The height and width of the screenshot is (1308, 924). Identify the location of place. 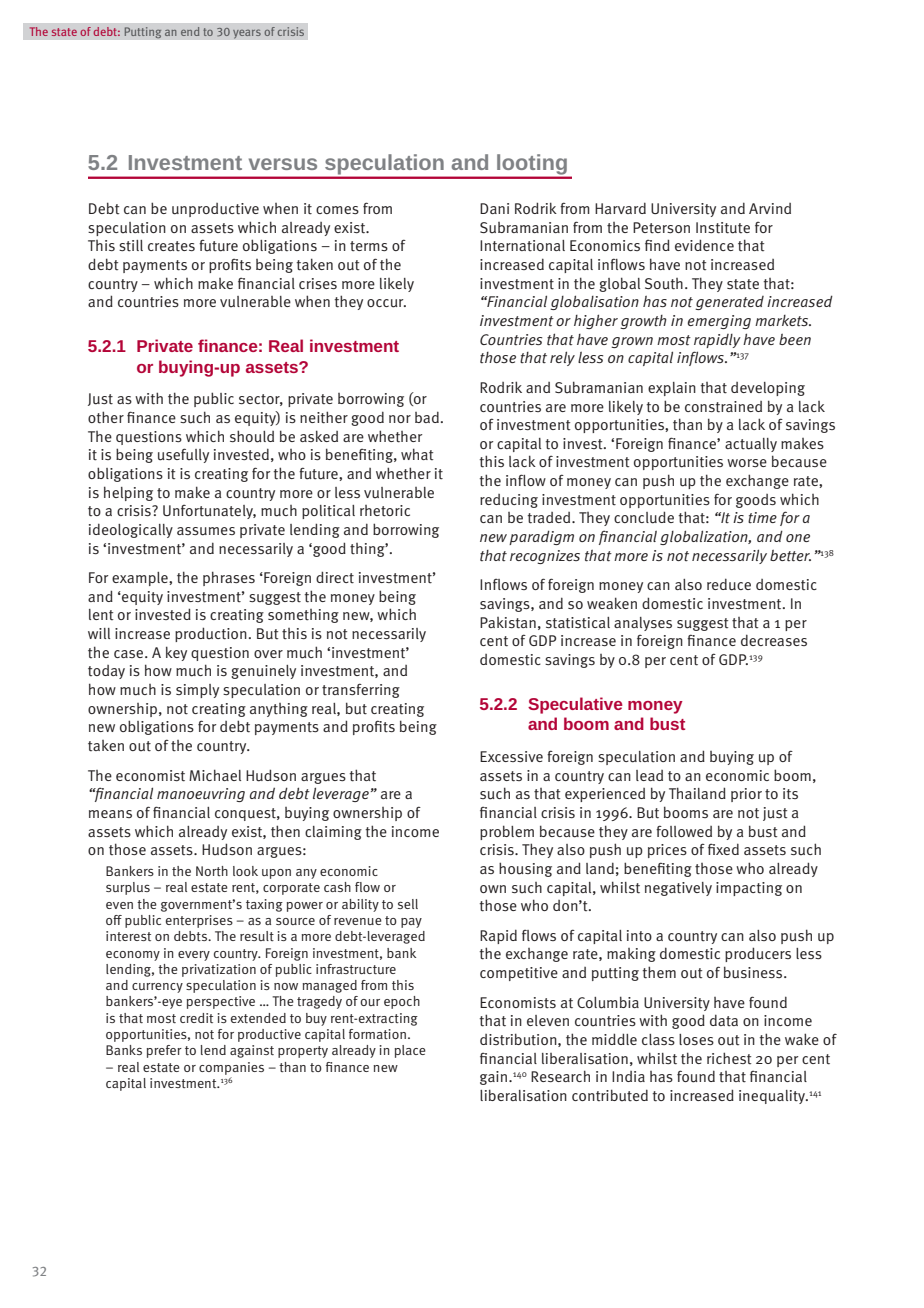
(410, 1051).
